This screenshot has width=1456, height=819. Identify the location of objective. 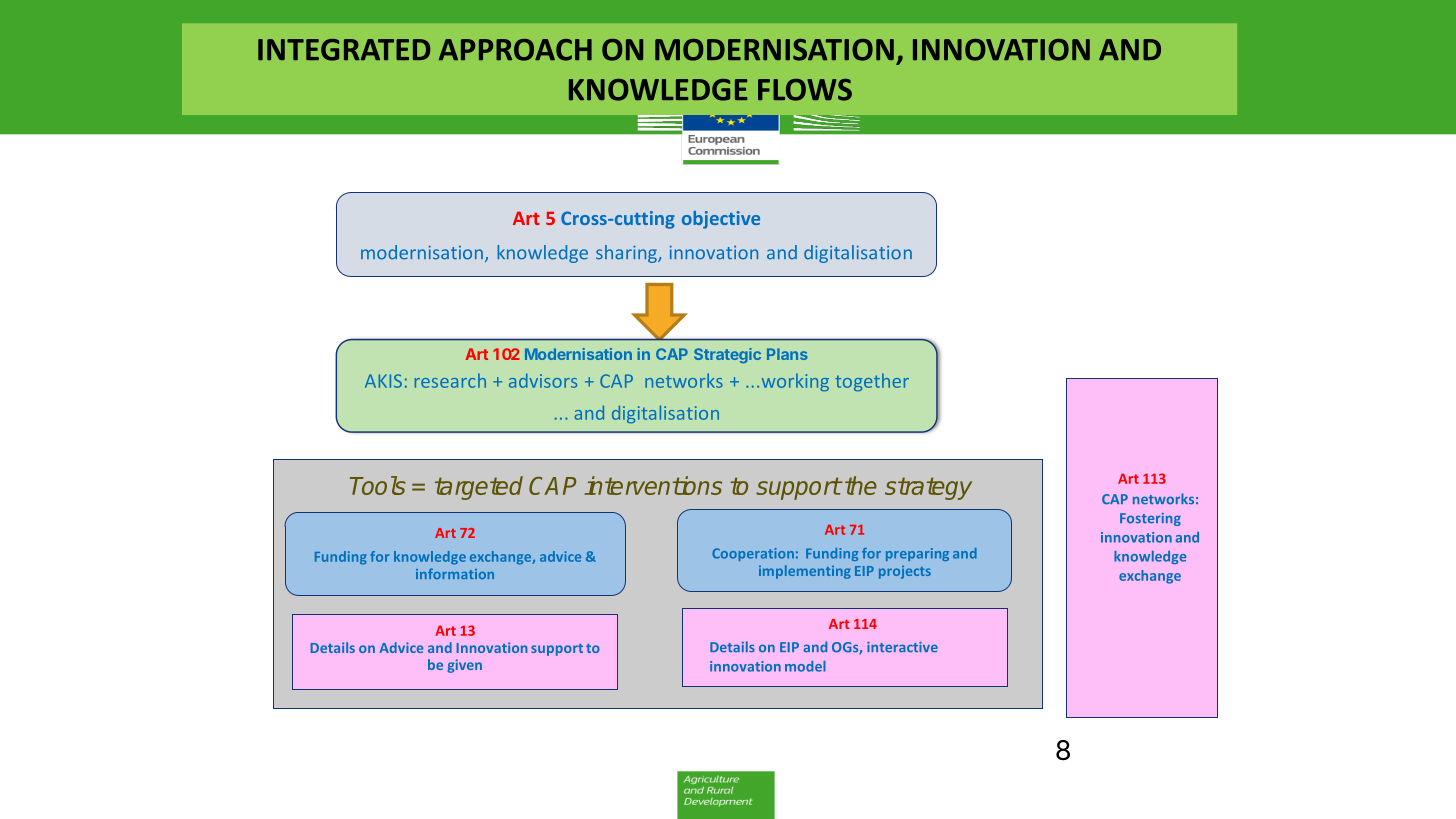
(721, 220).
